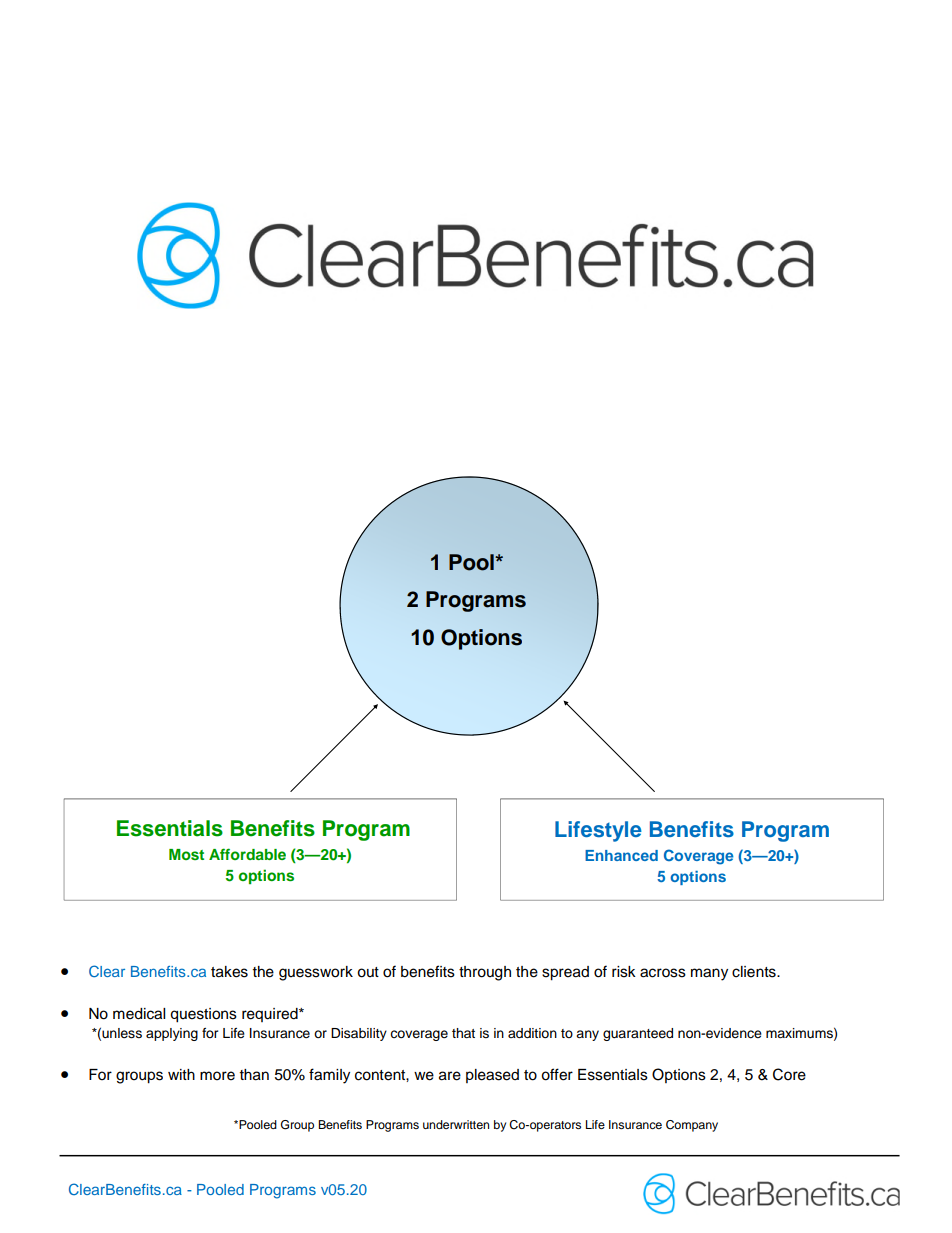  I want to click on out, so click(368, 972).
